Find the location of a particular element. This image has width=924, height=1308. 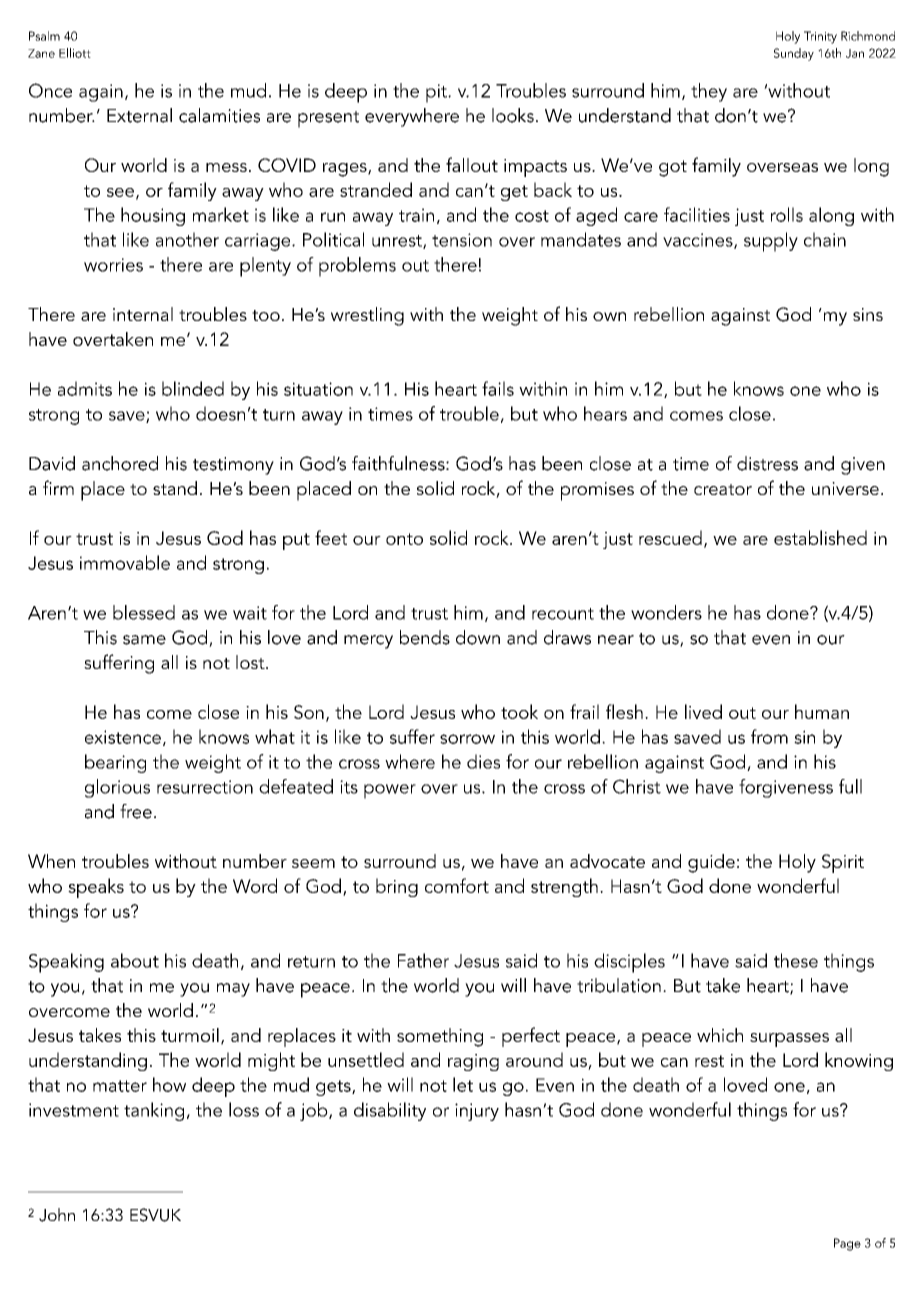

wonders is located at coordinates (666, 612).
